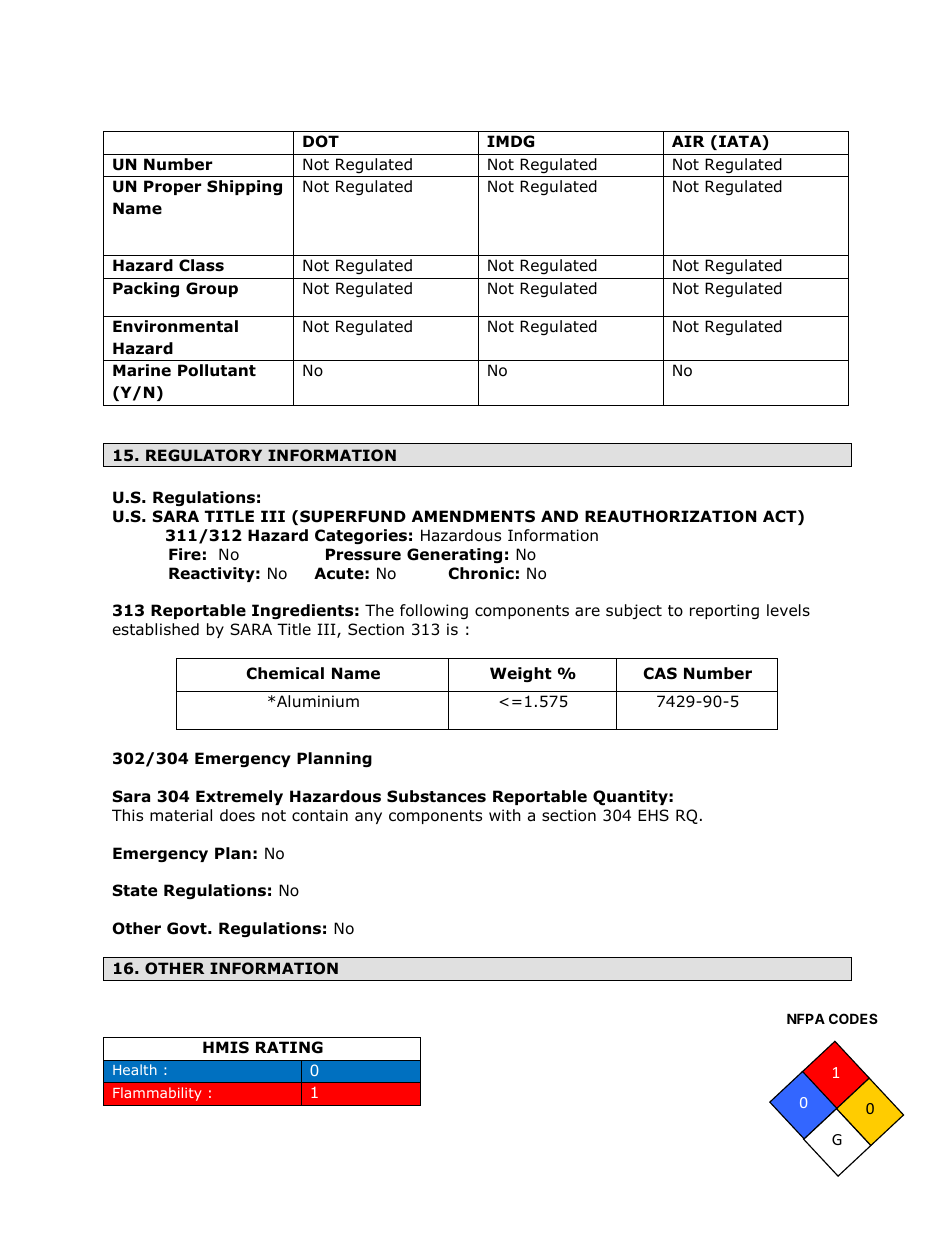 The image size is (952, 1233). I want to click on Shipping, so click(244, 187).
